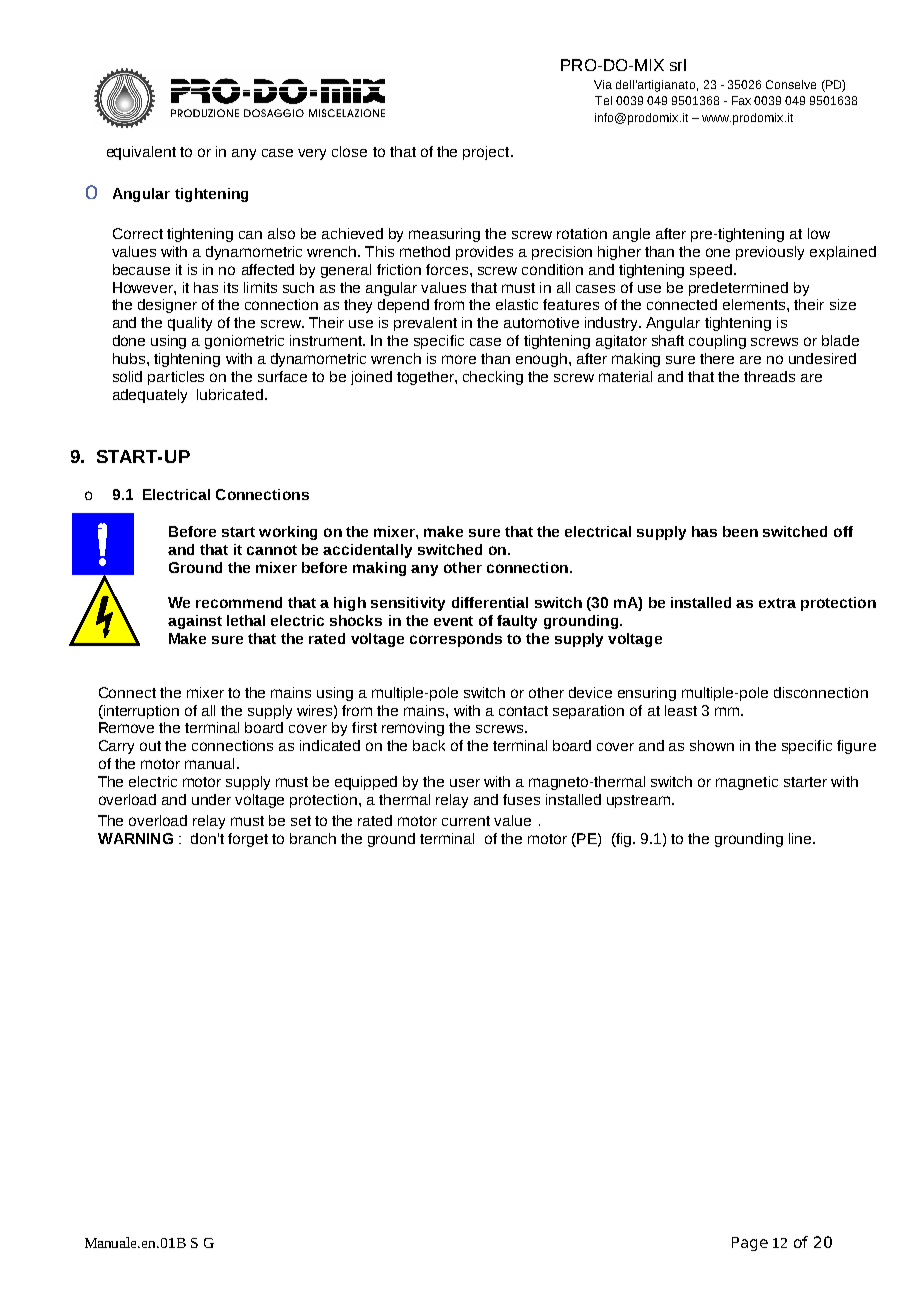 This screenshot has width=924, height=1308. Describe the element at coordinates (487, 153) in the screenshot. I see `project` at that location.
